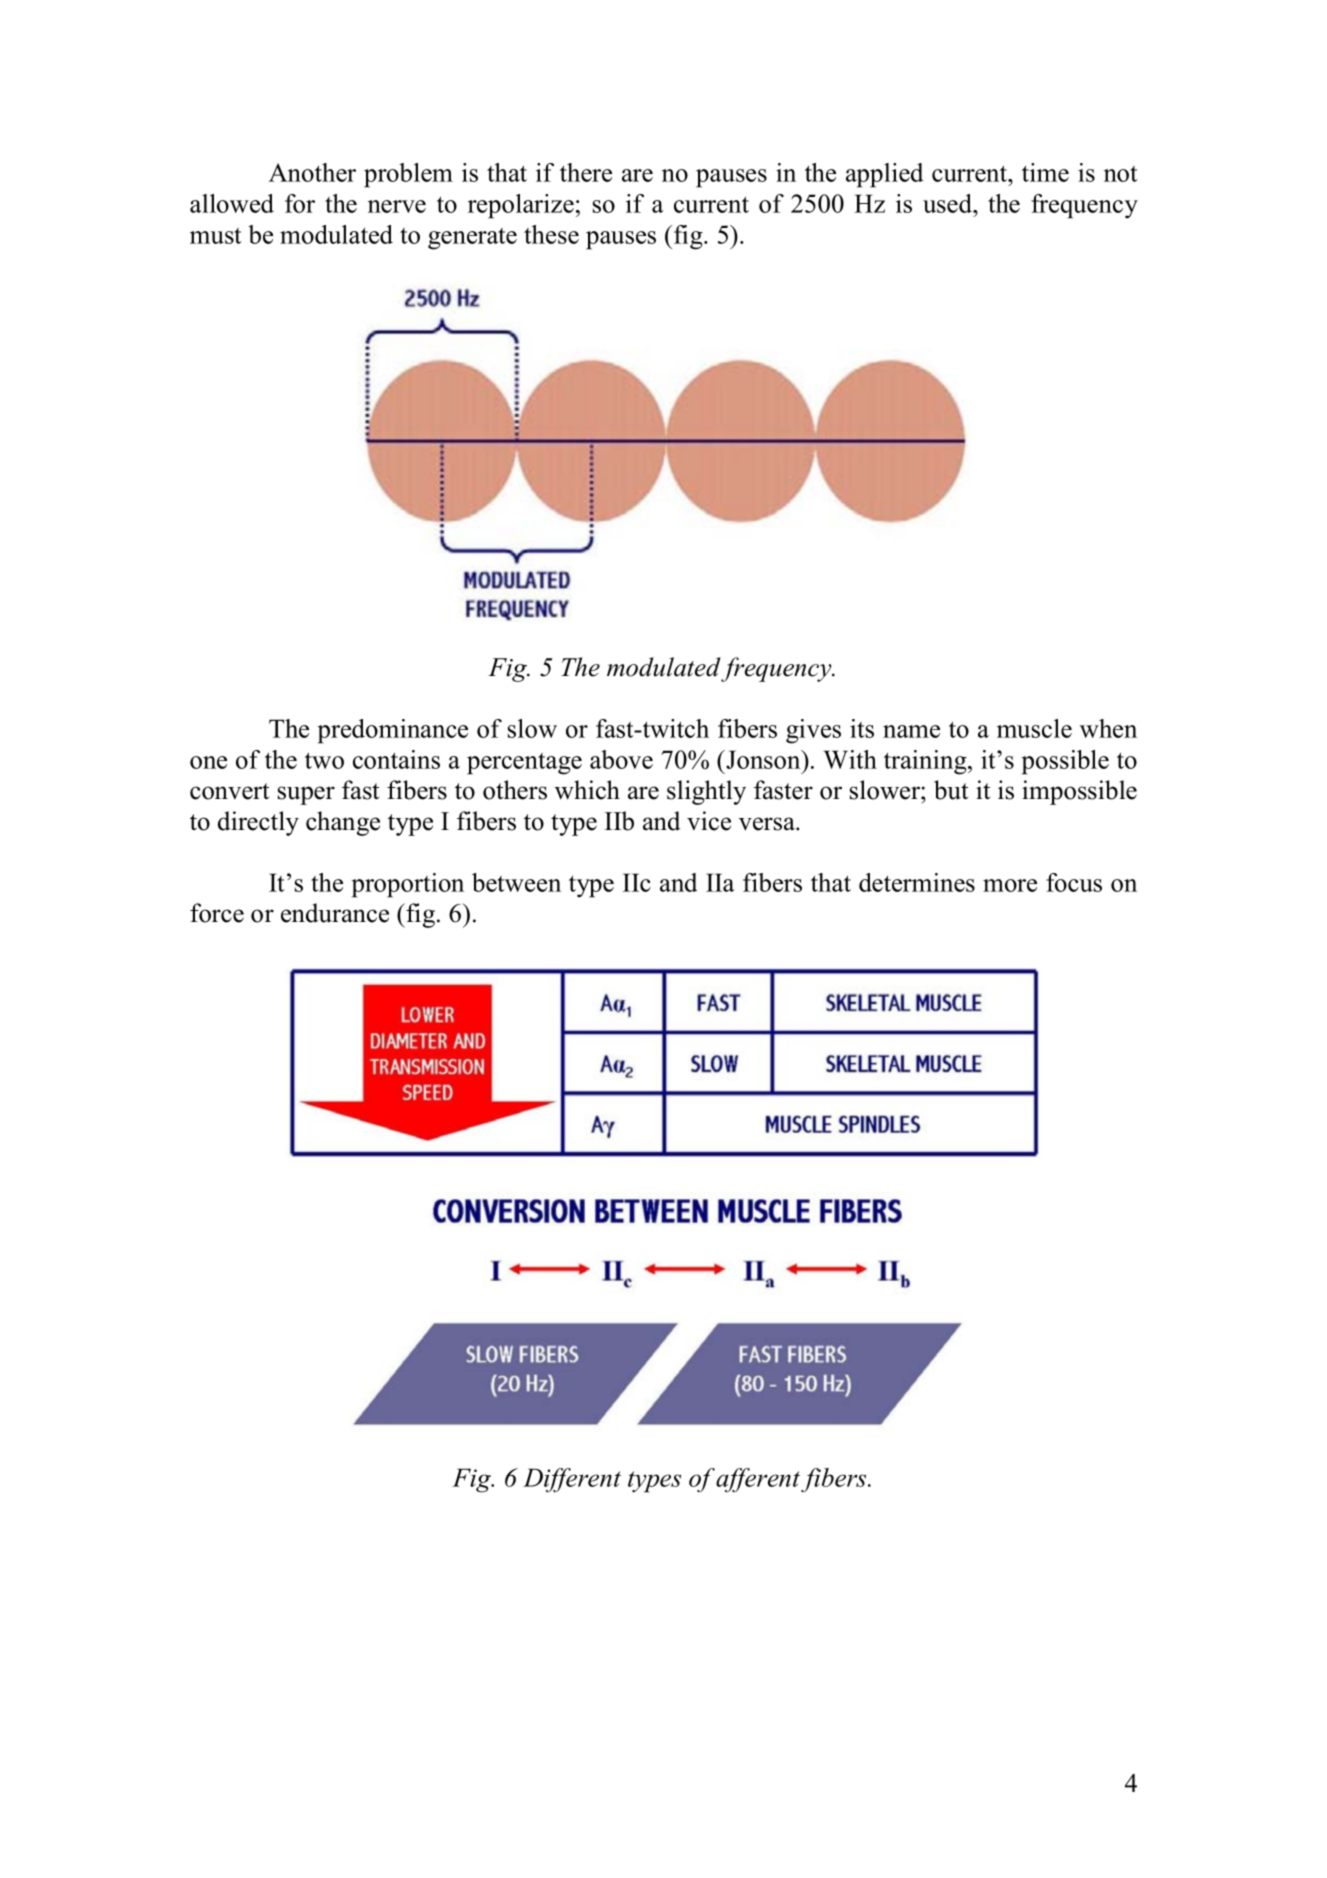 The height and width of the image is (1878, 1327). Describe the element at coordinates (586, 172) in the image. I see `there` at that location.
